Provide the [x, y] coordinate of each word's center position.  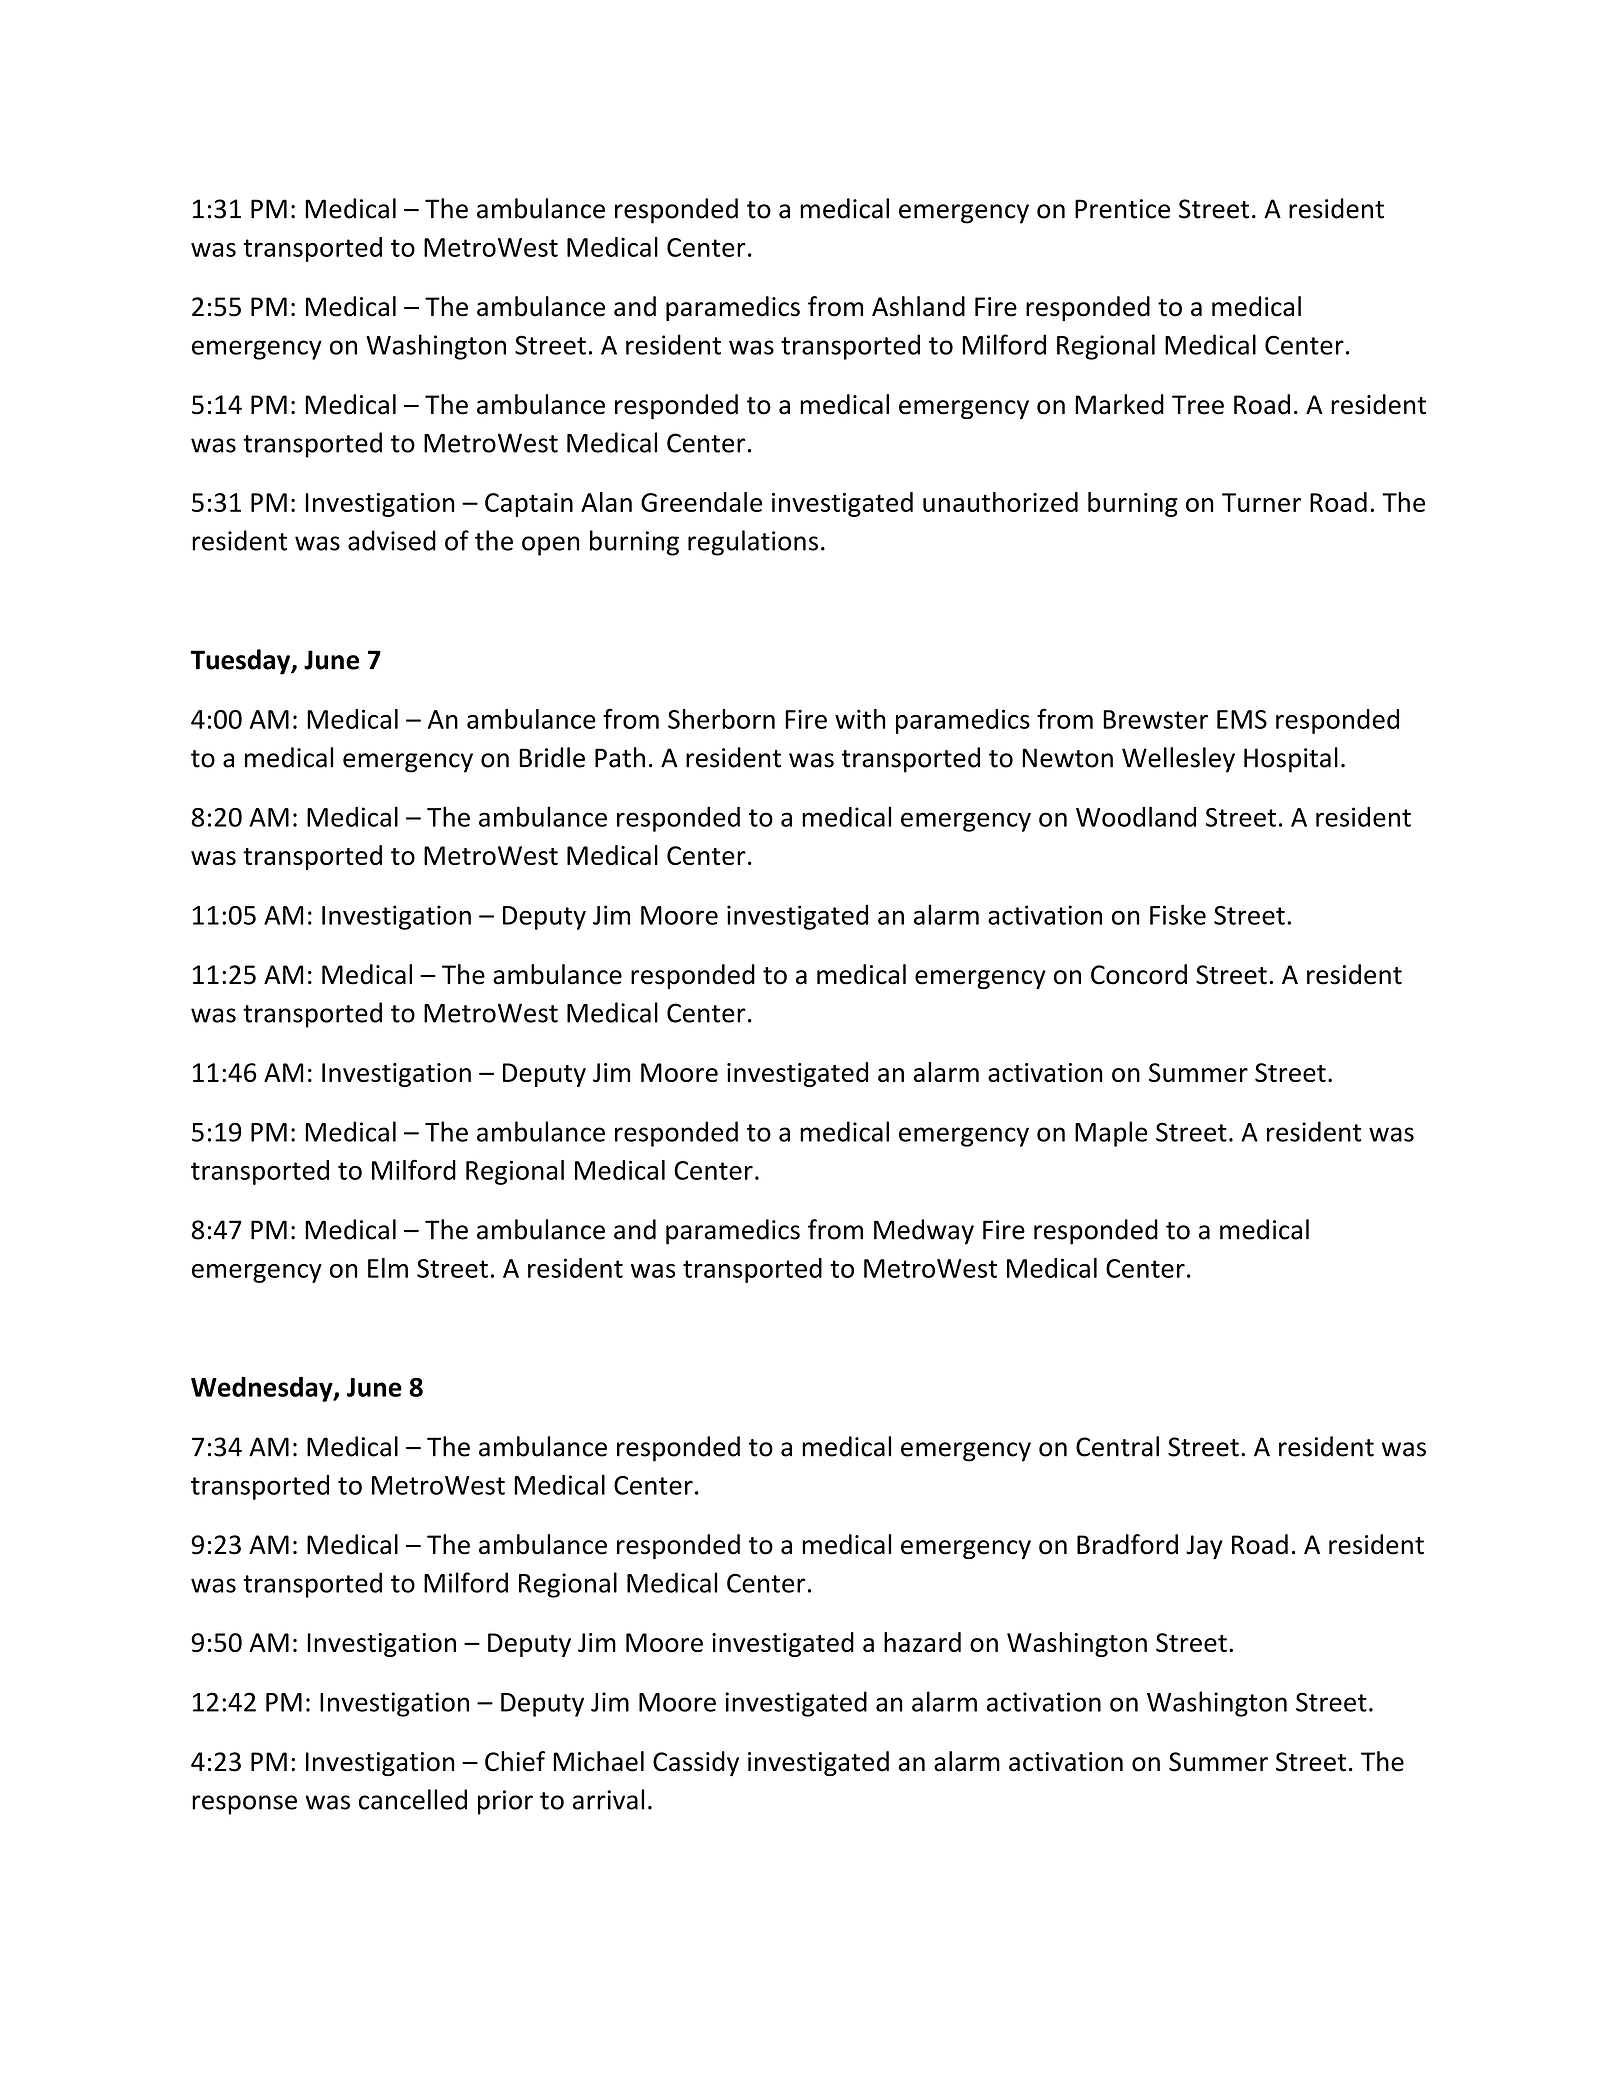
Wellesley [1178, 760]
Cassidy [696, 1764]
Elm [388, 1268]
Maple [1111, 1134]
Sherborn [721, 719]
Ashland [918, 306]
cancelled [413, 1799]
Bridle [552, 757]
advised [392, 540]
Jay [1204, 1547]
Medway [924, 1232]
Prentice [1122, 209]
